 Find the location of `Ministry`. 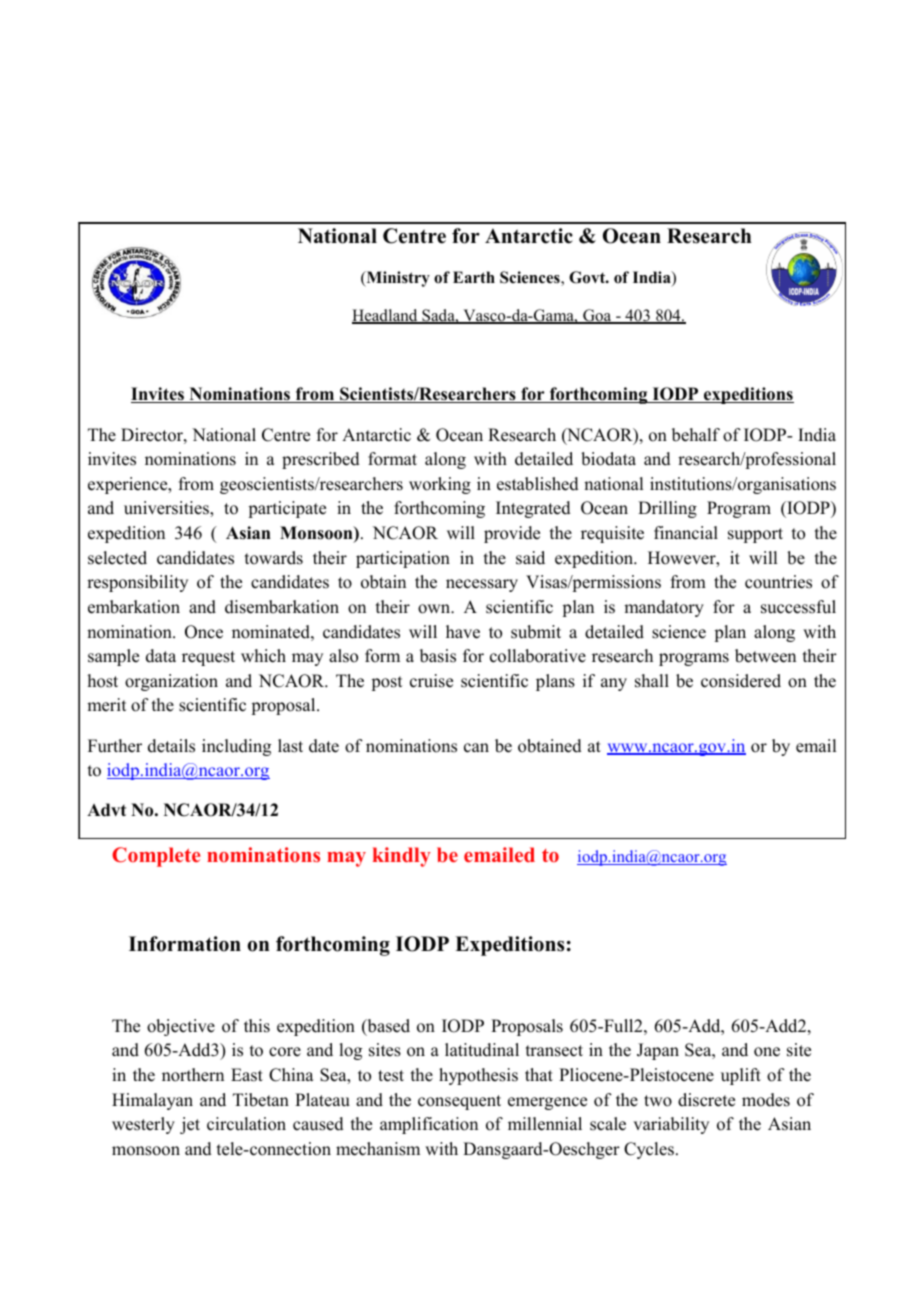

Ministry is located at coordinates (397, 279).
